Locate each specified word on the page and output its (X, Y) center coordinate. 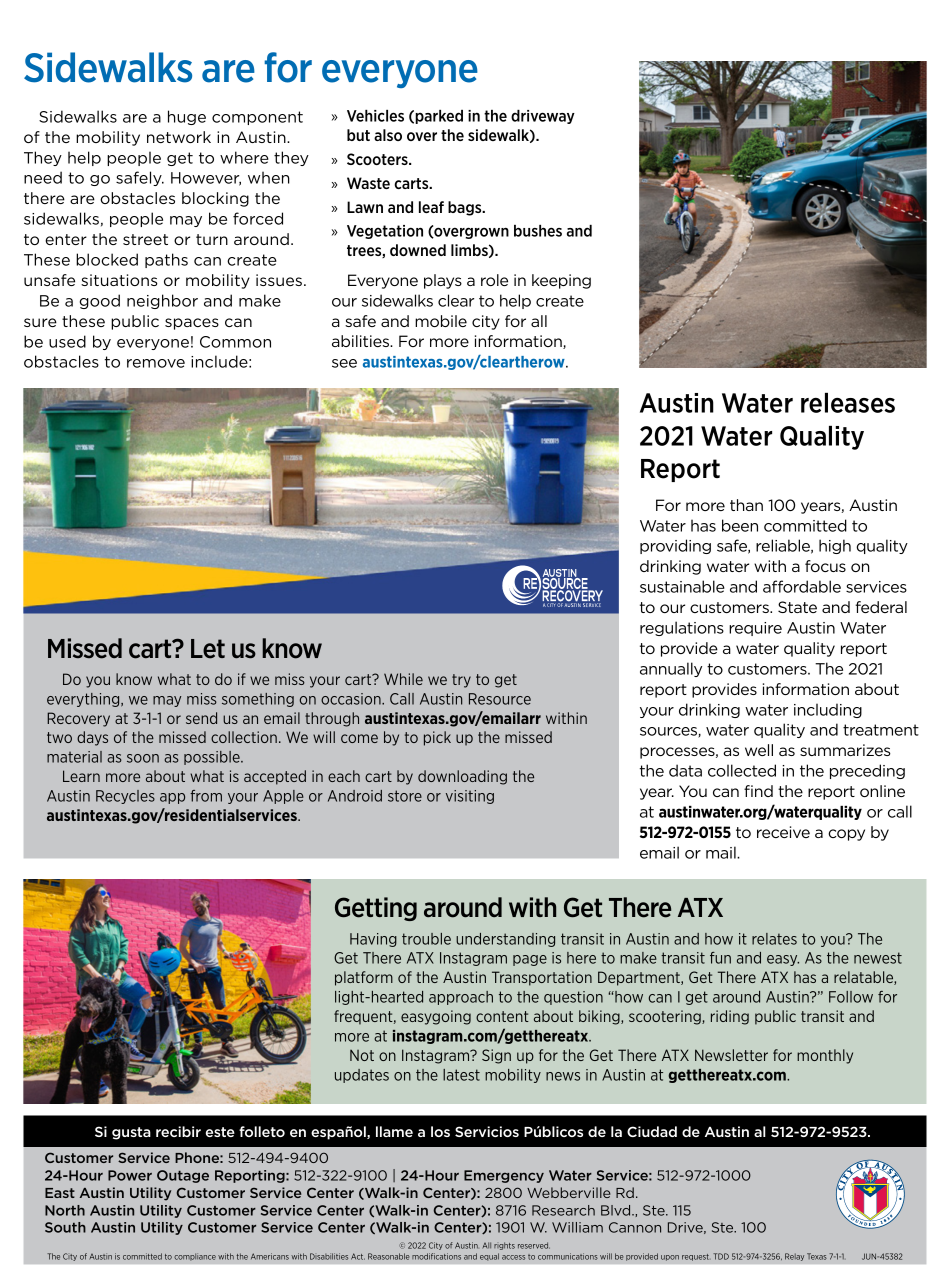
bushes (538, 231)
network (179, 137)
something (258, 700)
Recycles (125, 797)
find (758, 791)
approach (461, 998)
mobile (441, 321)
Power (130, 1175)
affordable (802, 586)
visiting (470, 797)
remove (156, 363)
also (388, 135)
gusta (131, 1133)
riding (730, 1017)
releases (848, 403)
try (461, 681)
